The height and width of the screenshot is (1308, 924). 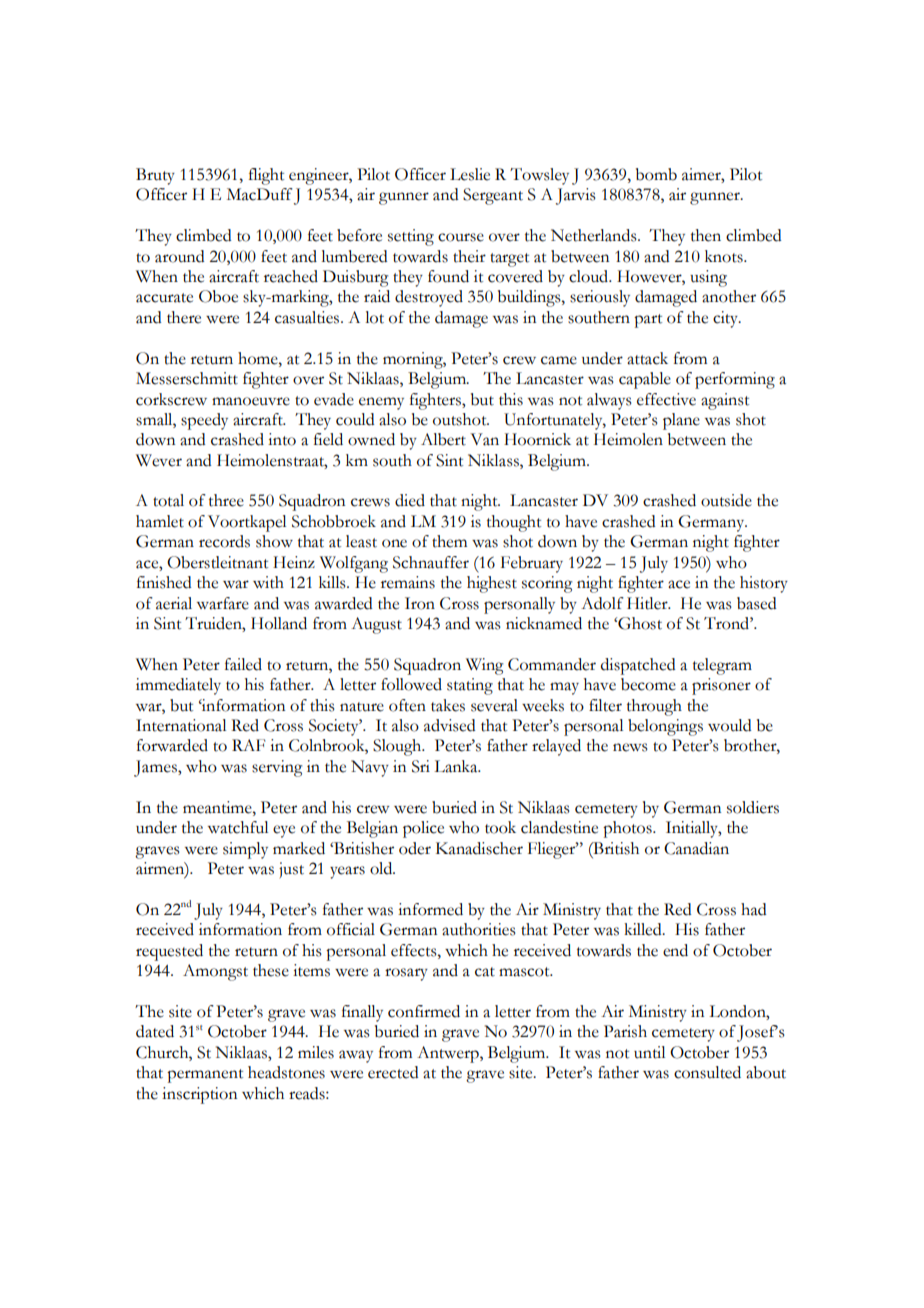 I want to click on Sergeant, so click(x=493, y=196).
